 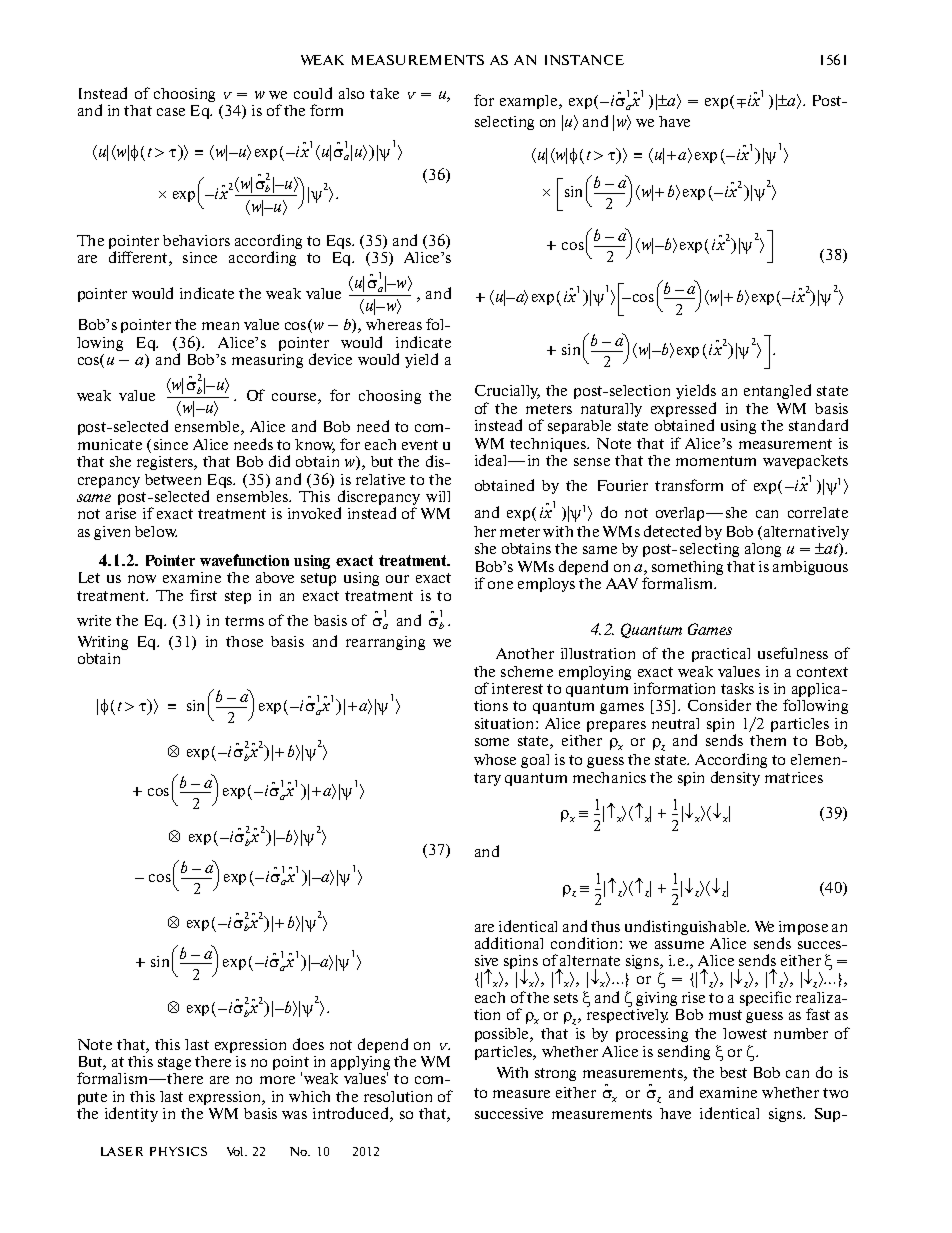 I want to click on best, so click(x=733, y=1072).
